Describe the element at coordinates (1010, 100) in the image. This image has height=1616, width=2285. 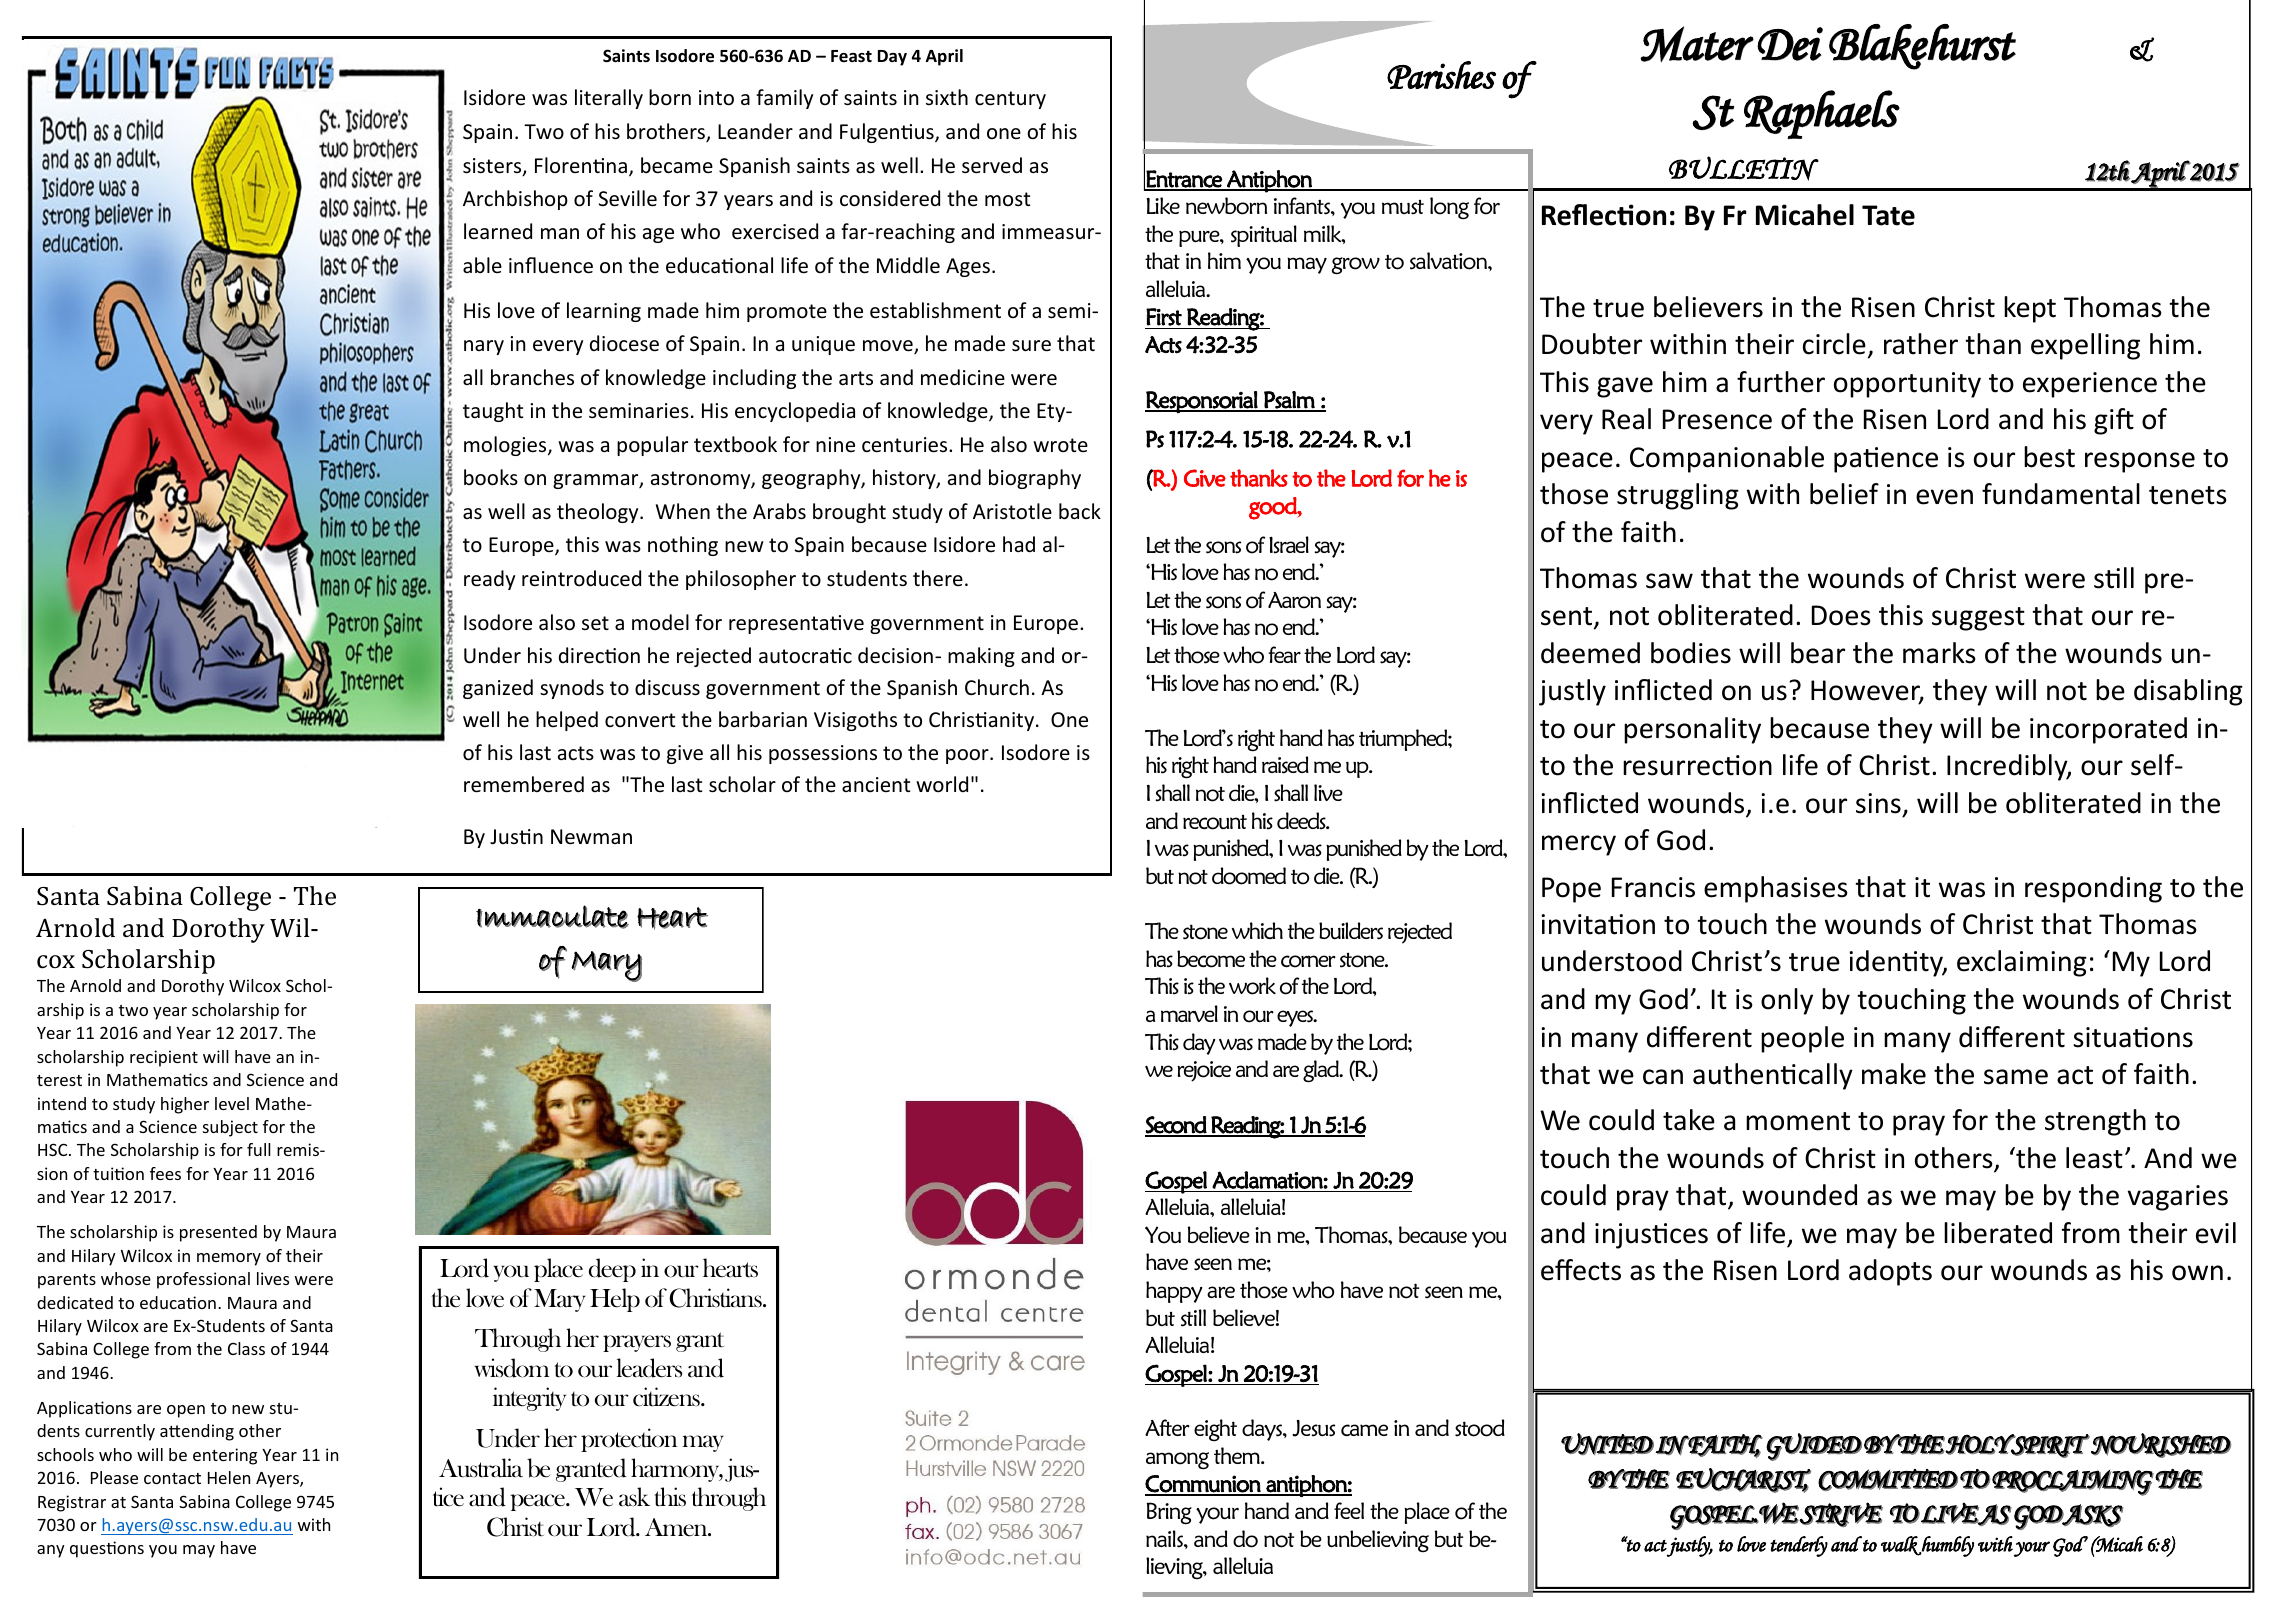
I see `century` at that location.
